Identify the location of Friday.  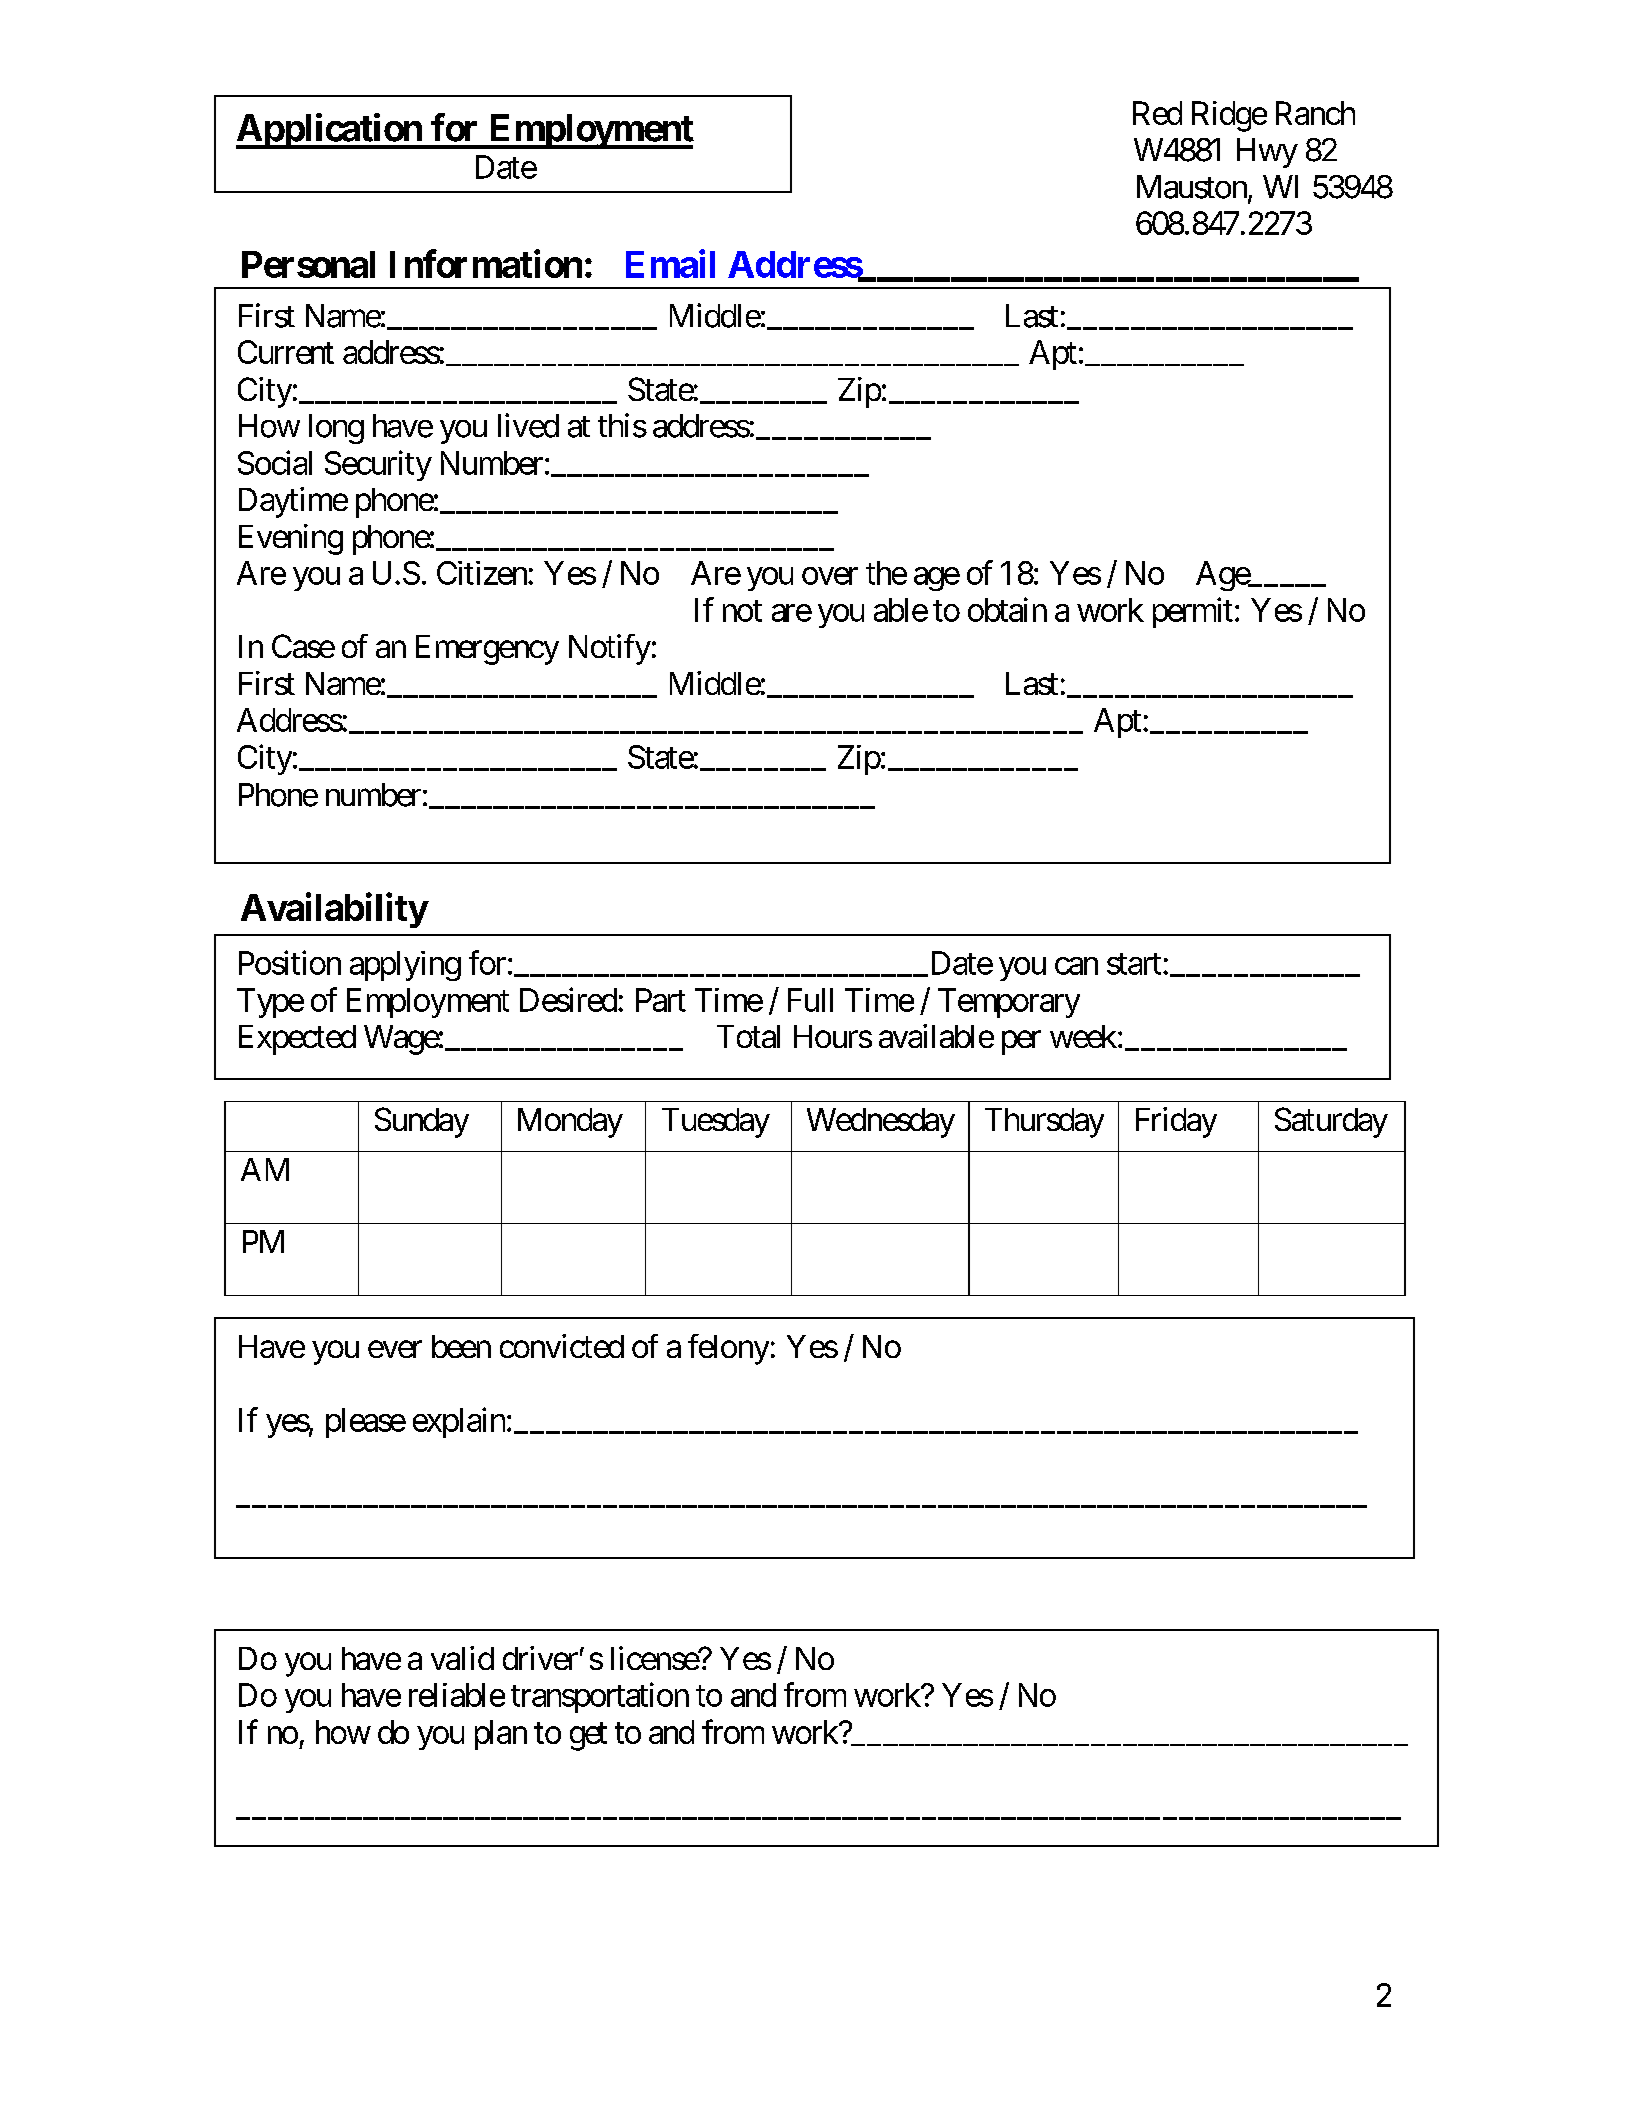
(1176, 1122).
